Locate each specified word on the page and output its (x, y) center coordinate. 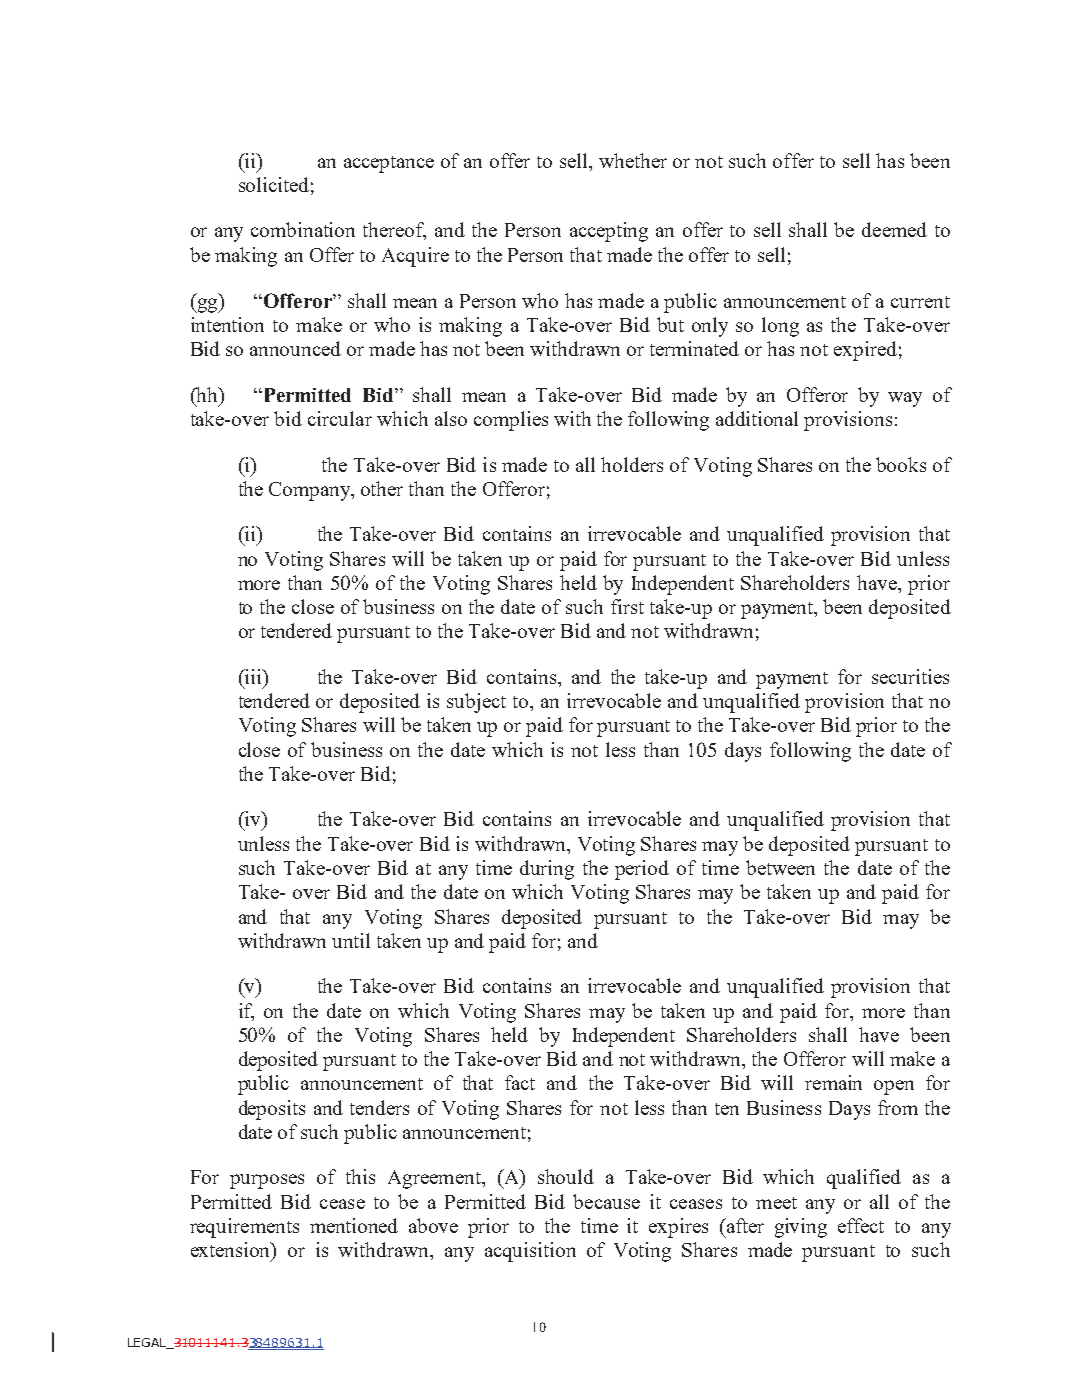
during (547, 870)
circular (340, 418)
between (780, 867)
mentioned (354, 1225)
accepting (609, 232)
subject (476, 703)
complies (511, 421)
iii (253, 676)
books (901, 464)
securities (910, 676)
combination (303, 229)
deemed (894, 229)
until (351, 940)
